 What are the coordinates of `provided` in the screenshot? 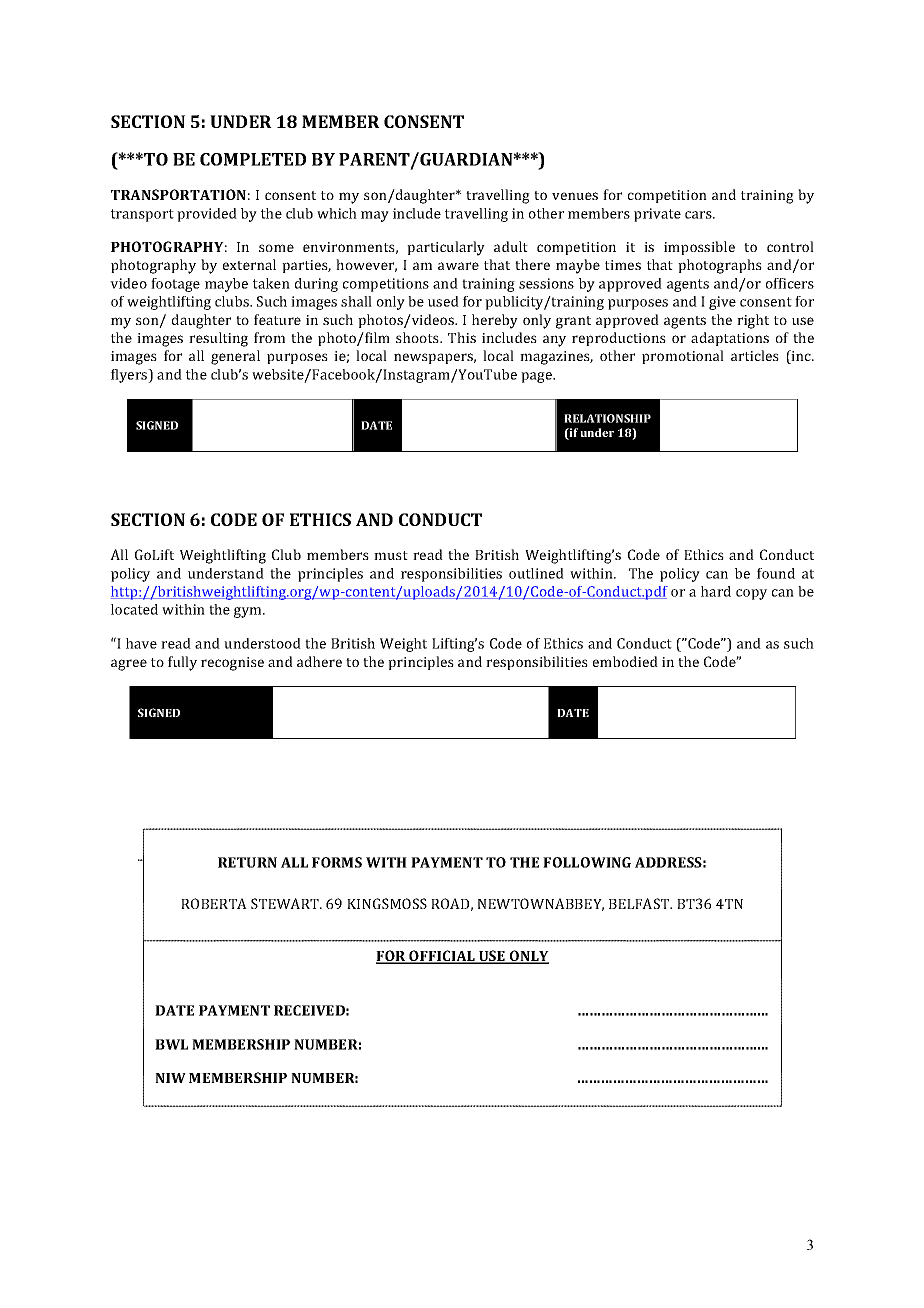 It's located at (207, 215).
